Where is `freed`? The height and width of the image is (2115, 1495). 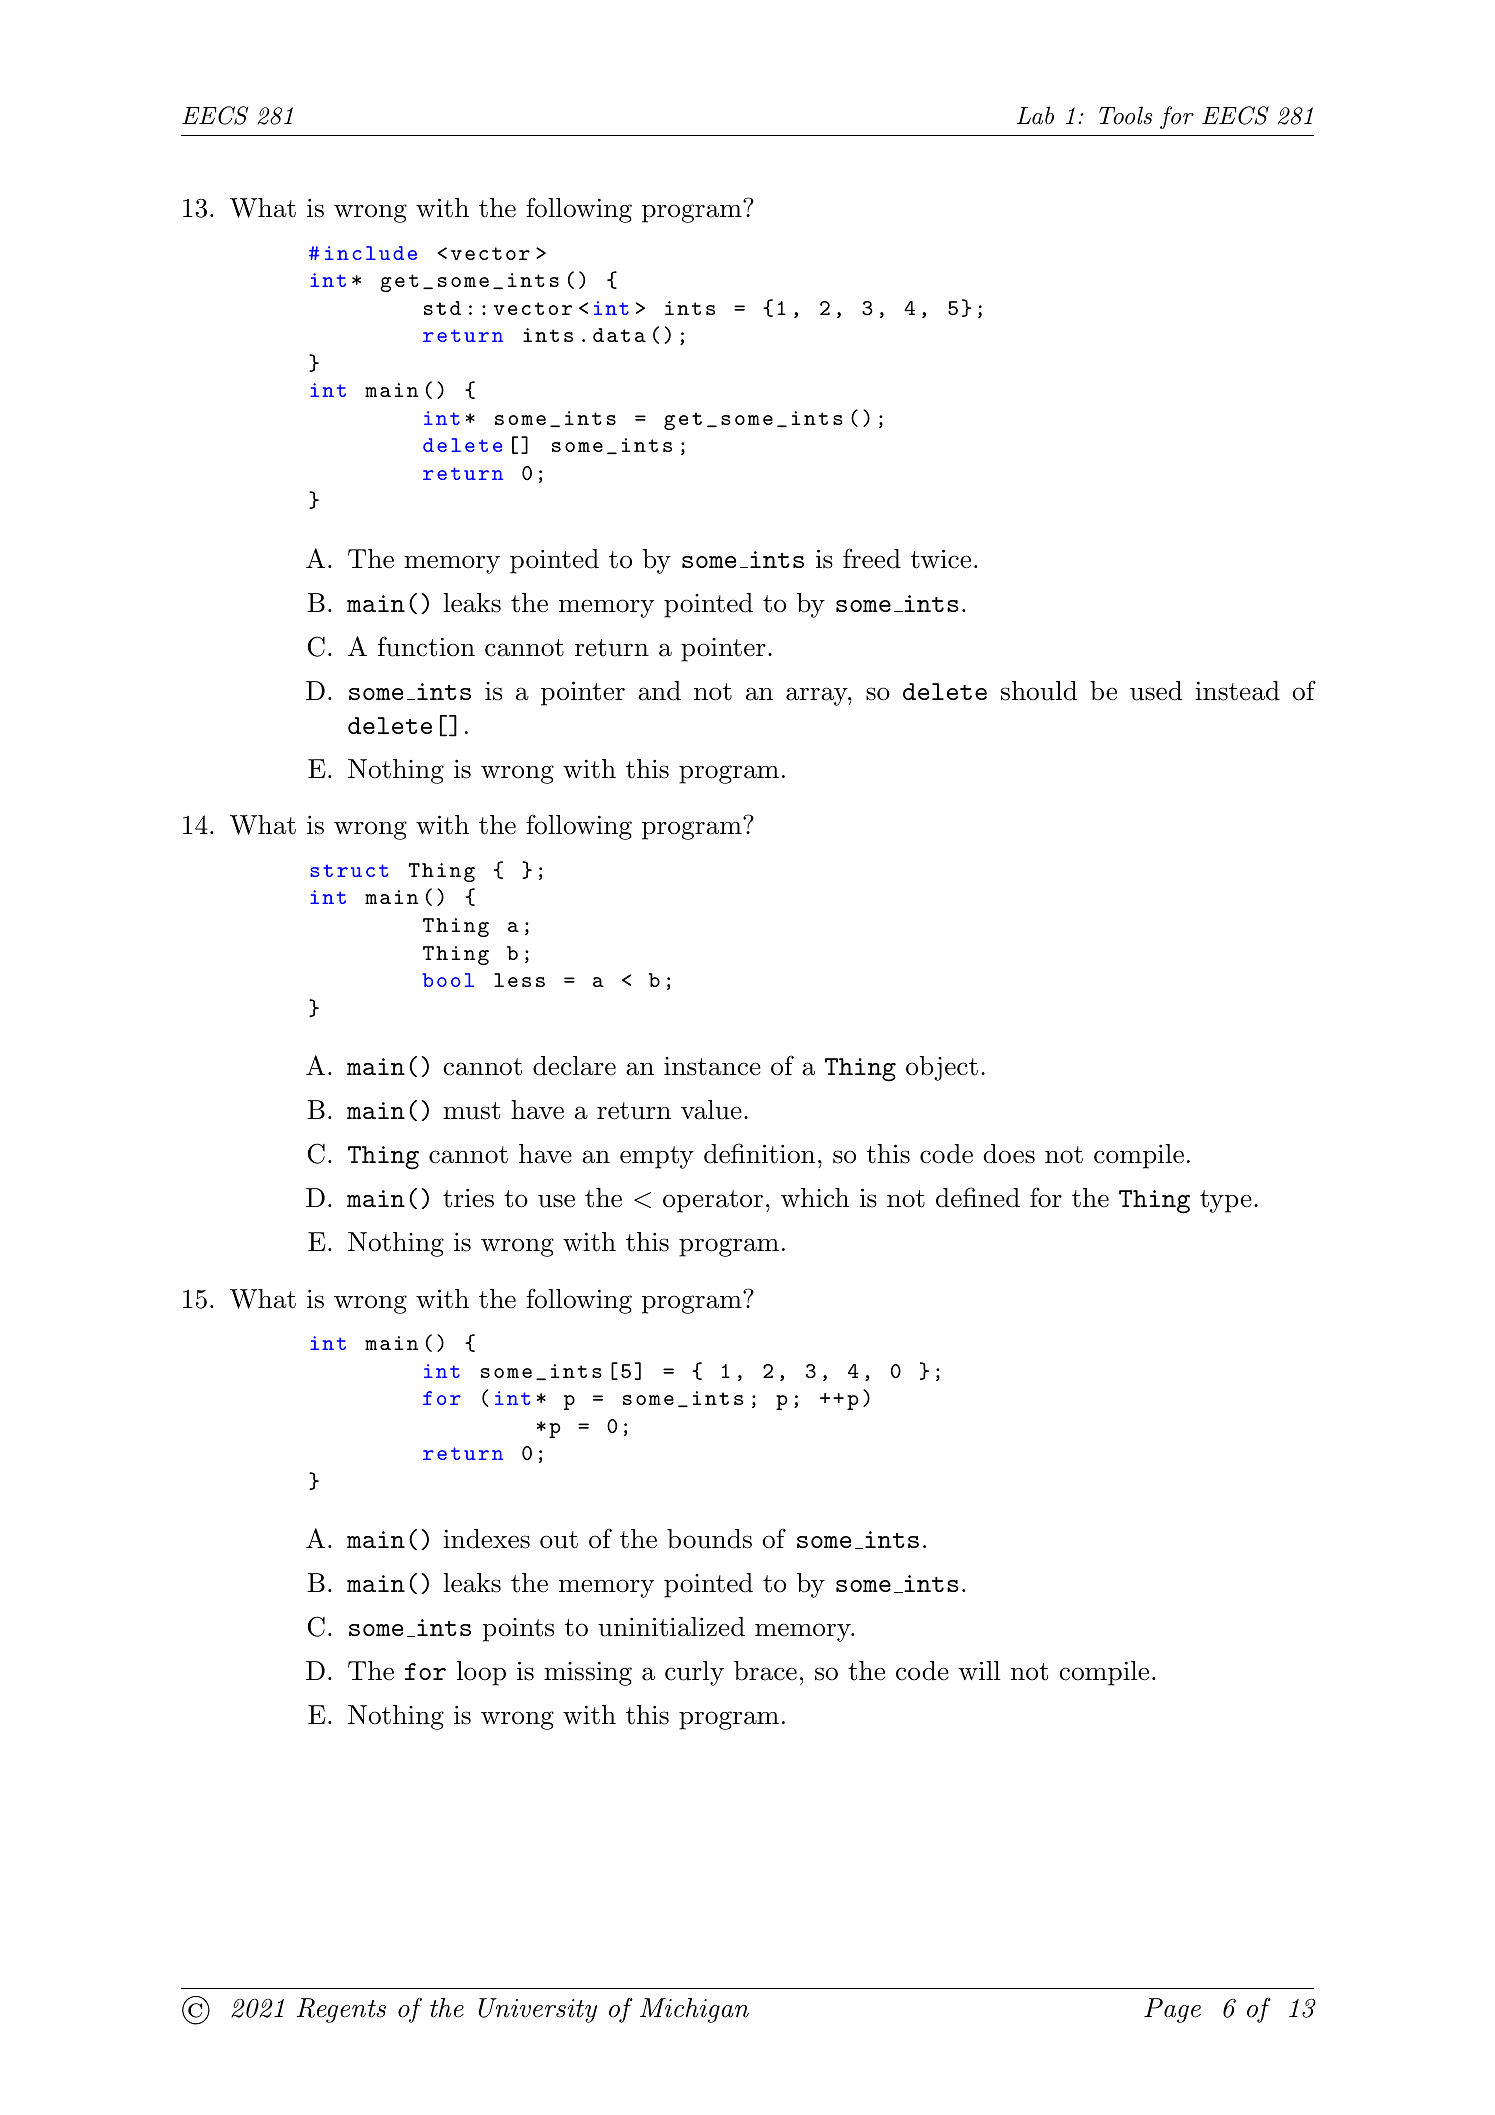
freed is located at coordinates (872, 558).
